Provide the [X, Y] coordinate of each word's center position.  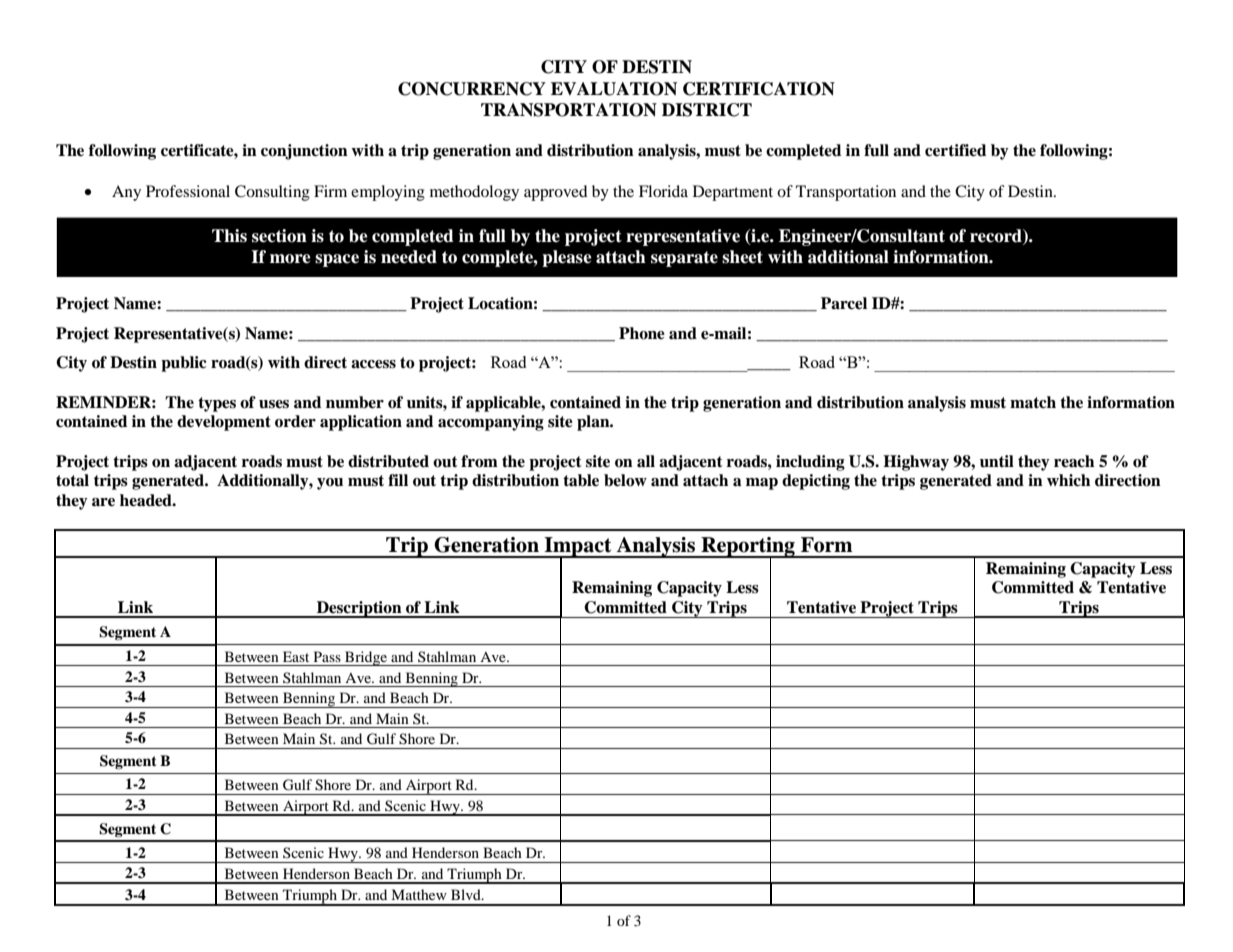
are [103, 502]
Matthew [419, 894]
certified [955, 150]
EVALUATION [614, 89]
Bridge [366, 658]
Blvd [467, 894]
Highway [916, 463]
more [290, 259]
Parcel [844, 303]
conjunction [304, 152]
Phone [642, 333]
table [581, 480]
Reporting [748, 547]
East [296, 656]
